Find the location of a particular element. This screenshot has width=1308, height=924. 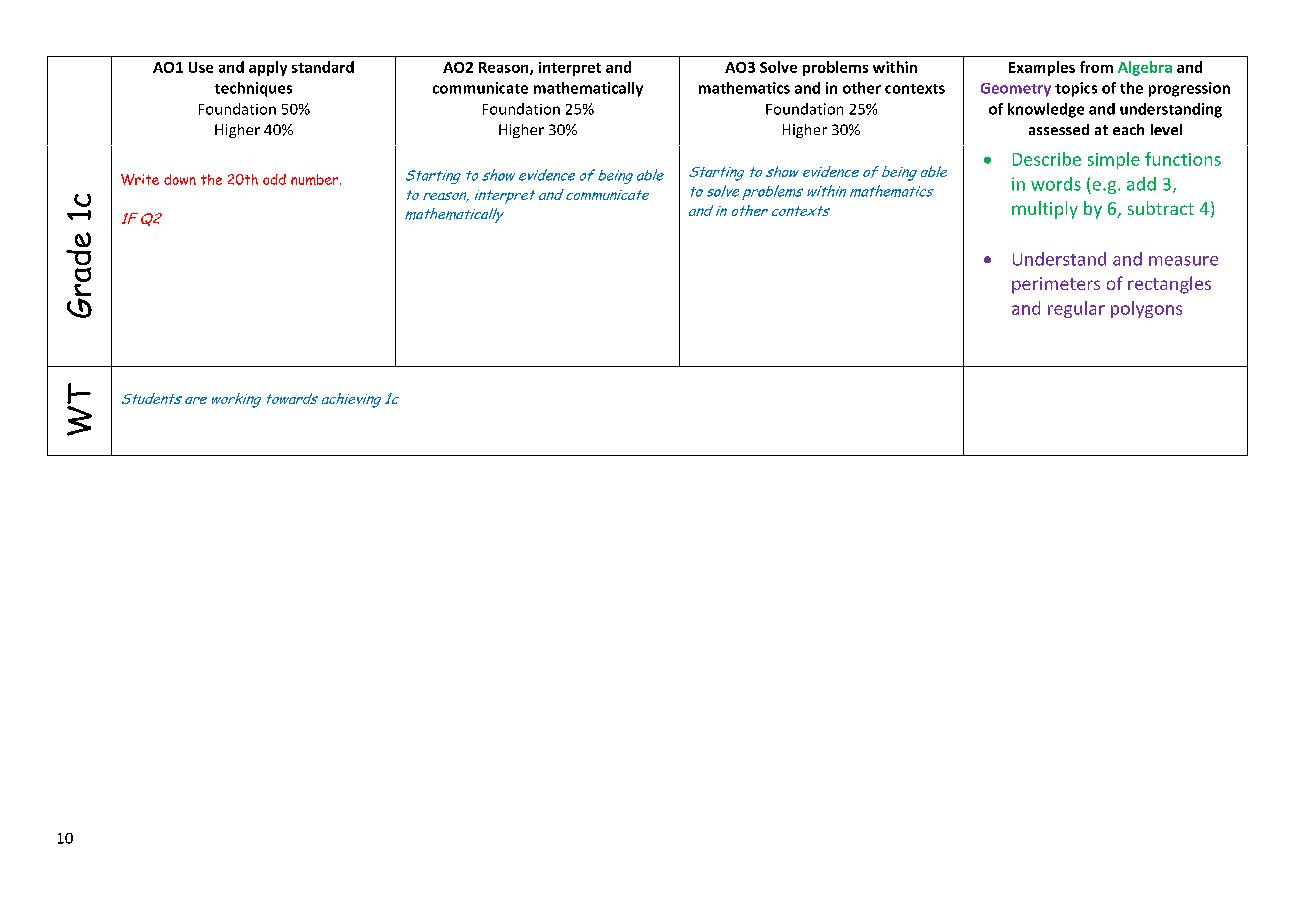

number is located at coordinates (316, 179).
